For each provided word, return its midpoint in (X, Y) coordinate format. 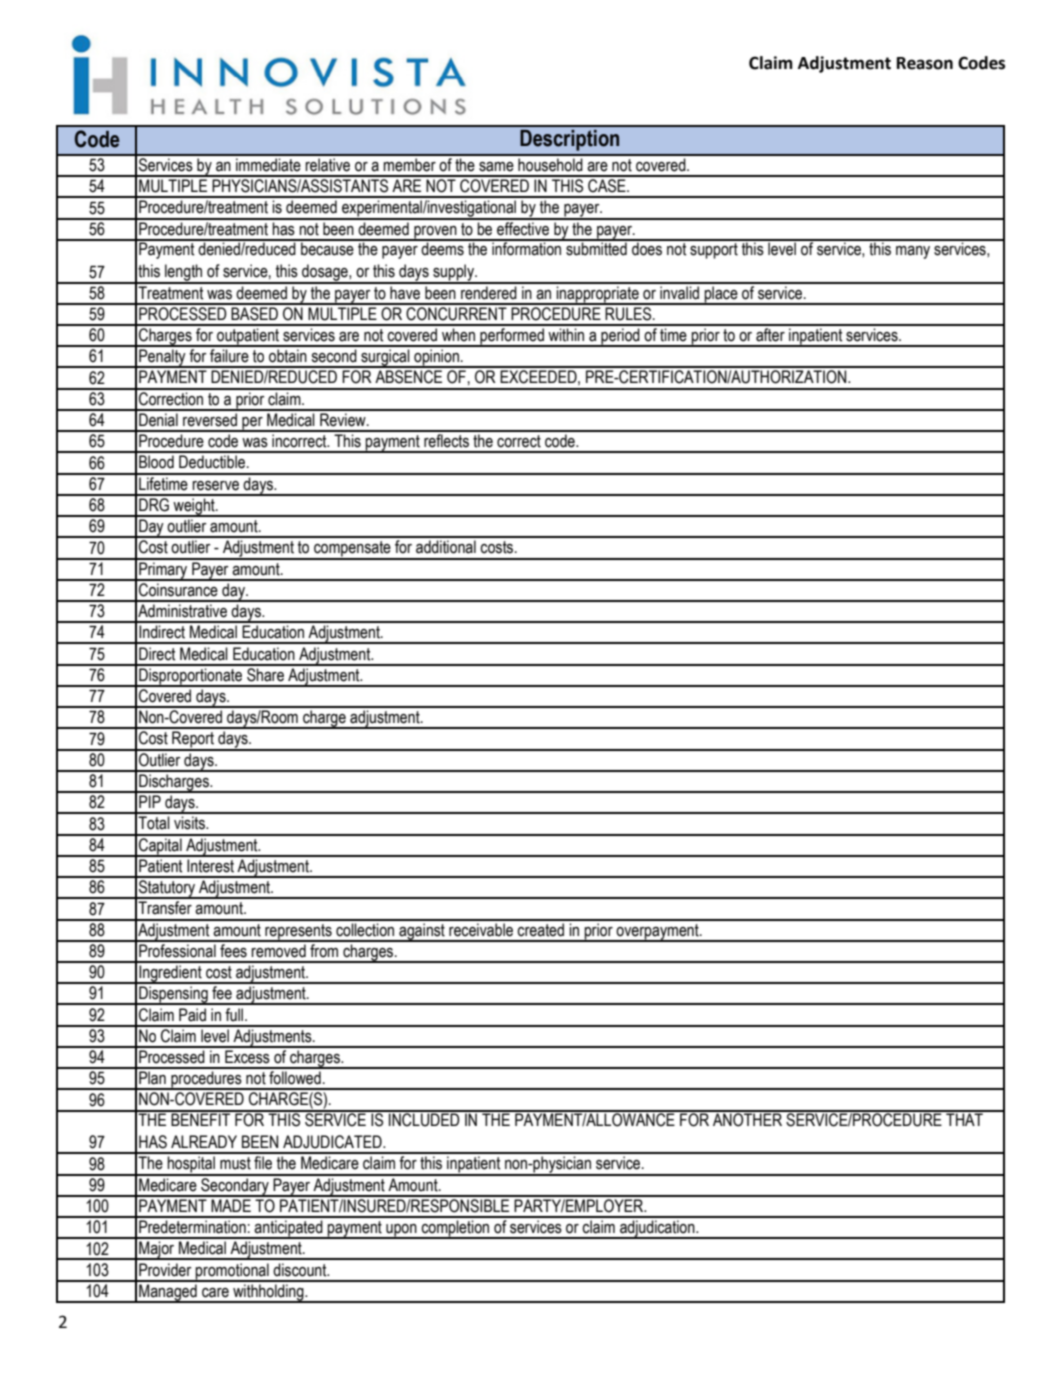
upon (401, 1231)
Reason (925, 63)
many (913, 252)
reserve (215, 486)
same (496, 167)
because (327, 248)
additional (446, 547)
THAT (964, 1118)
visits (190, 823)
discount (301, 1270)
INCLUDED (424, 1119)
